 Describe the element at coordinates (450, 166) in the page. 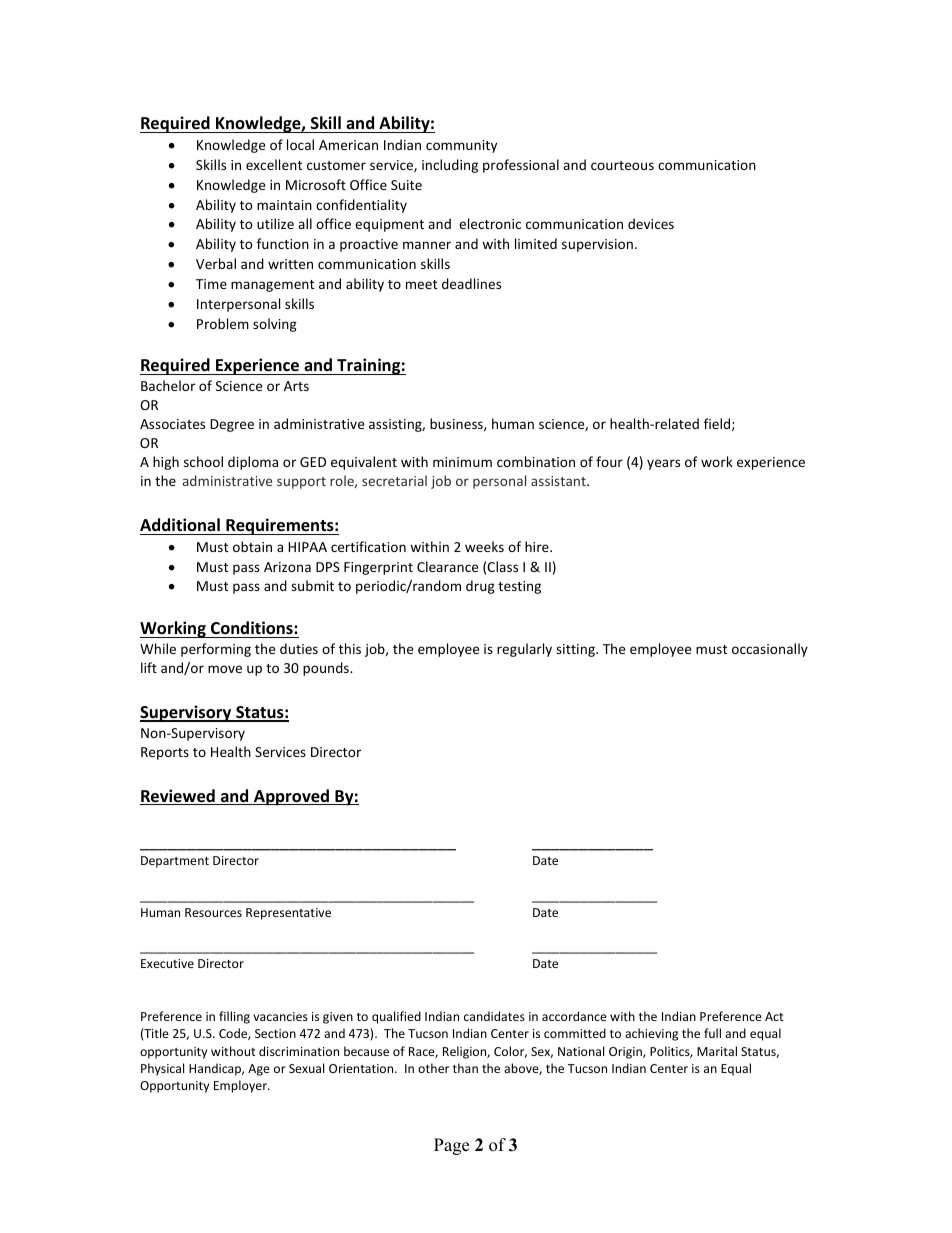

I see `including` at that location.
